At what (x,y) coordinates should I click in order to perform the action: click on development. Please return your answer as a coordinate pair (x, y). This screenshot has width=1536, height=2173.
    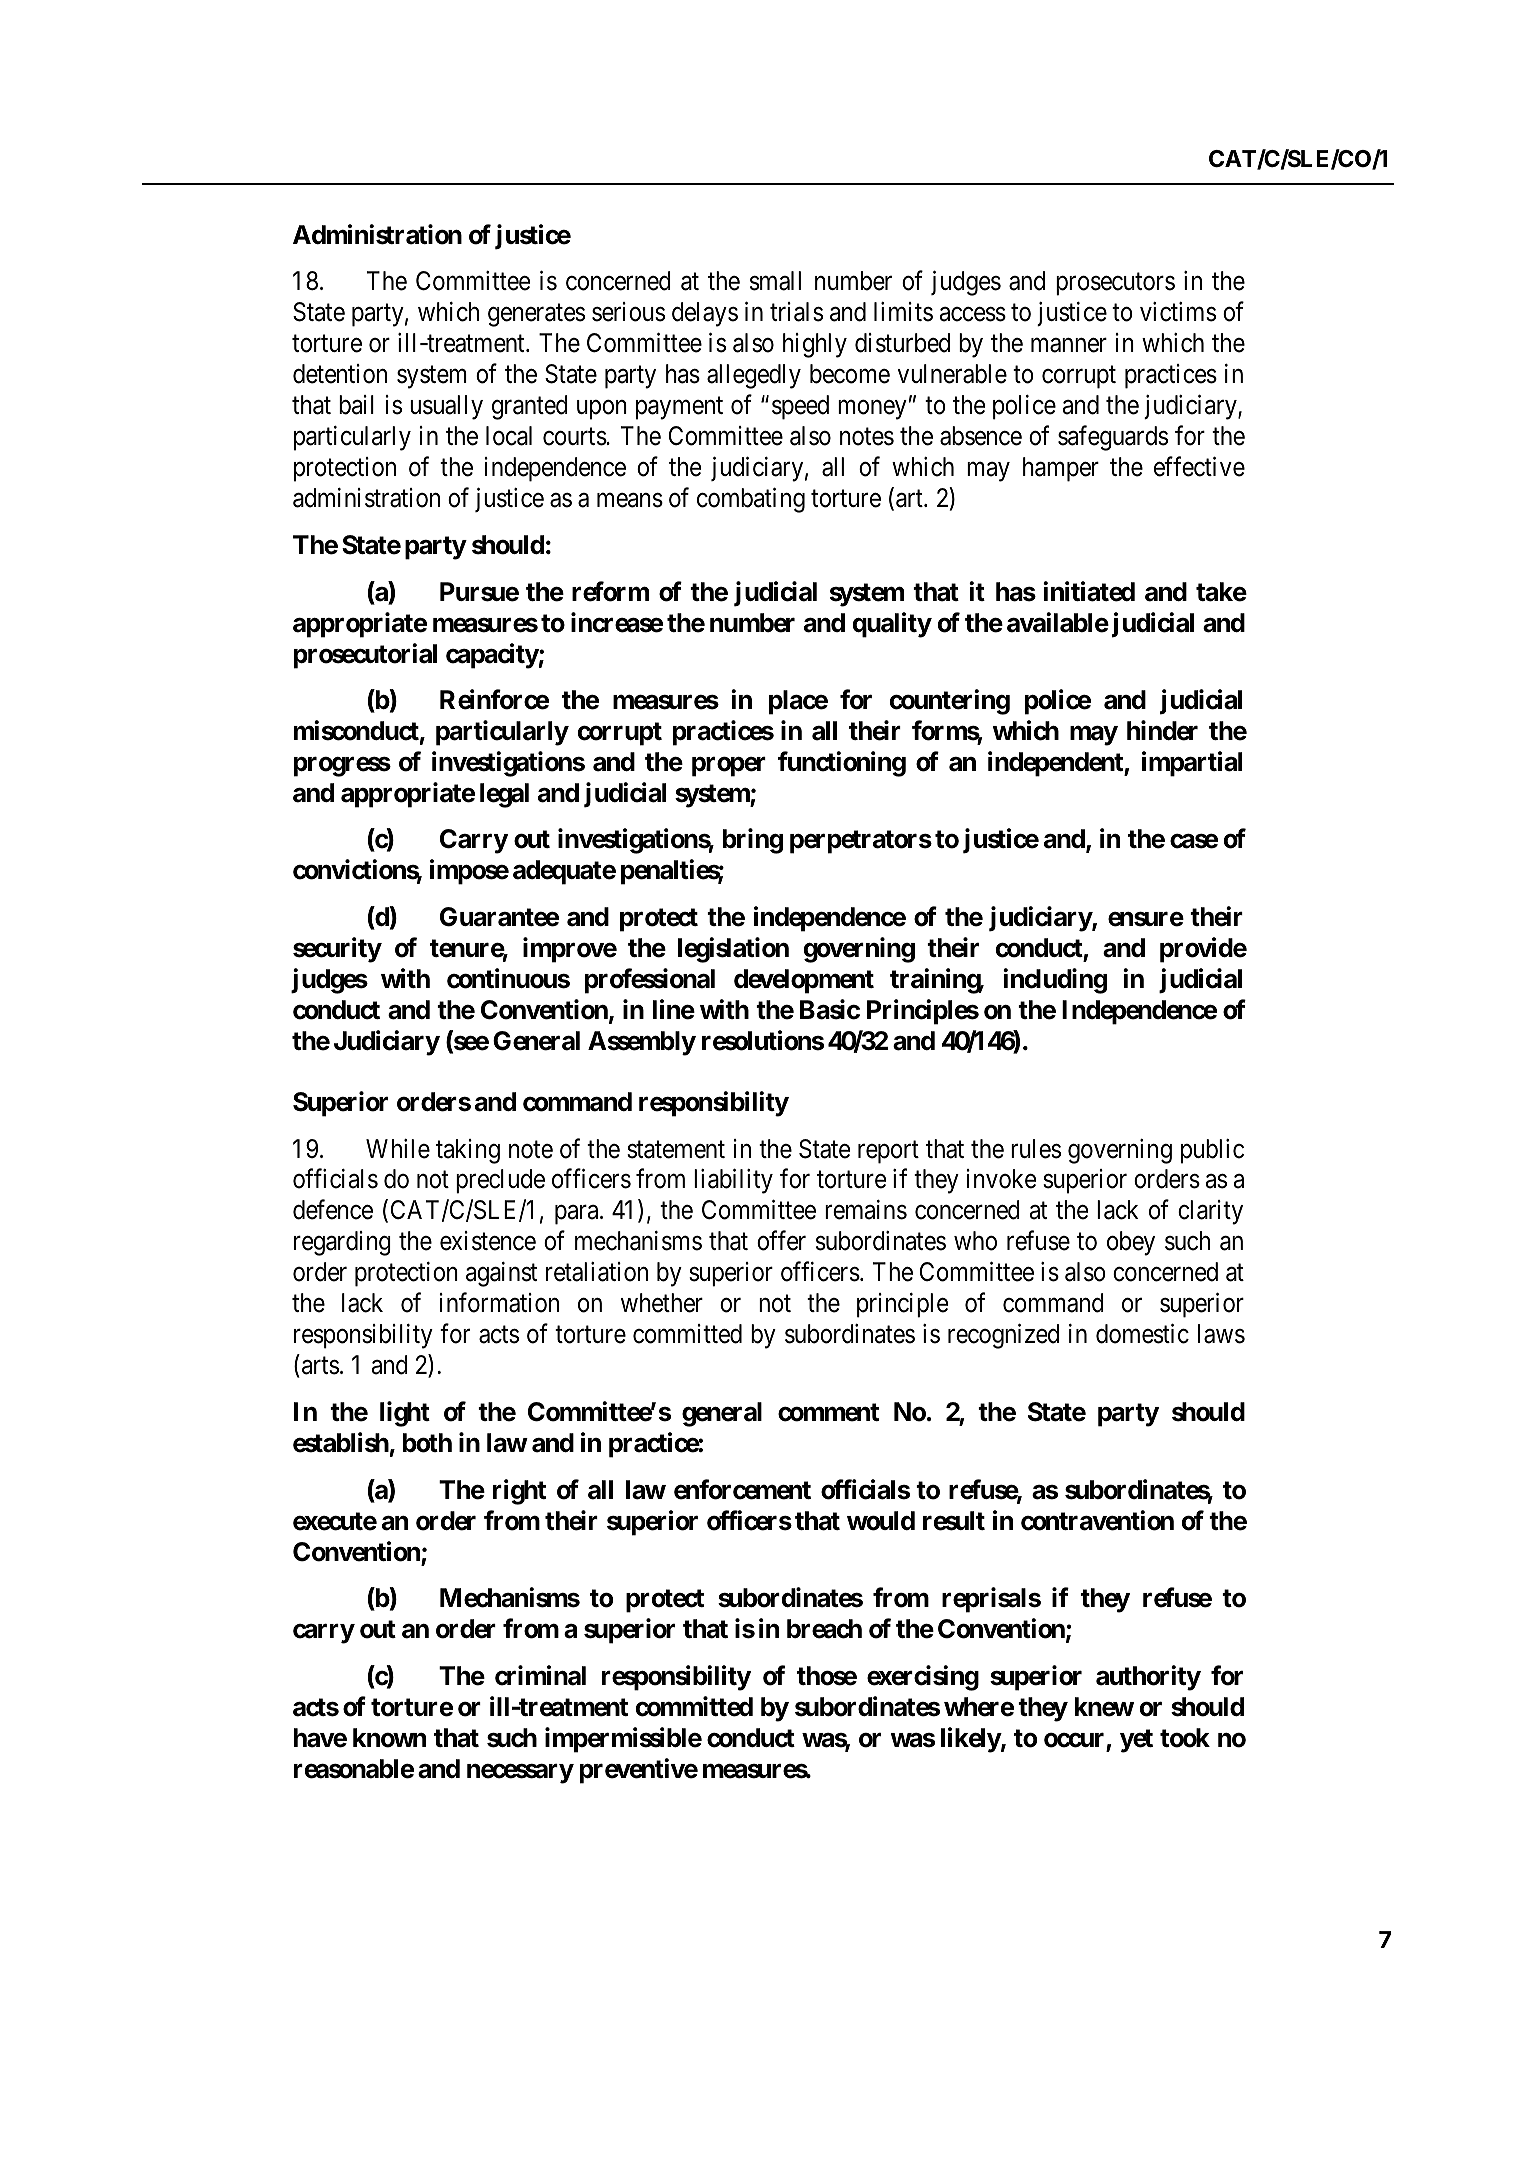
    Looking at the image, I should click on (804, 981).
